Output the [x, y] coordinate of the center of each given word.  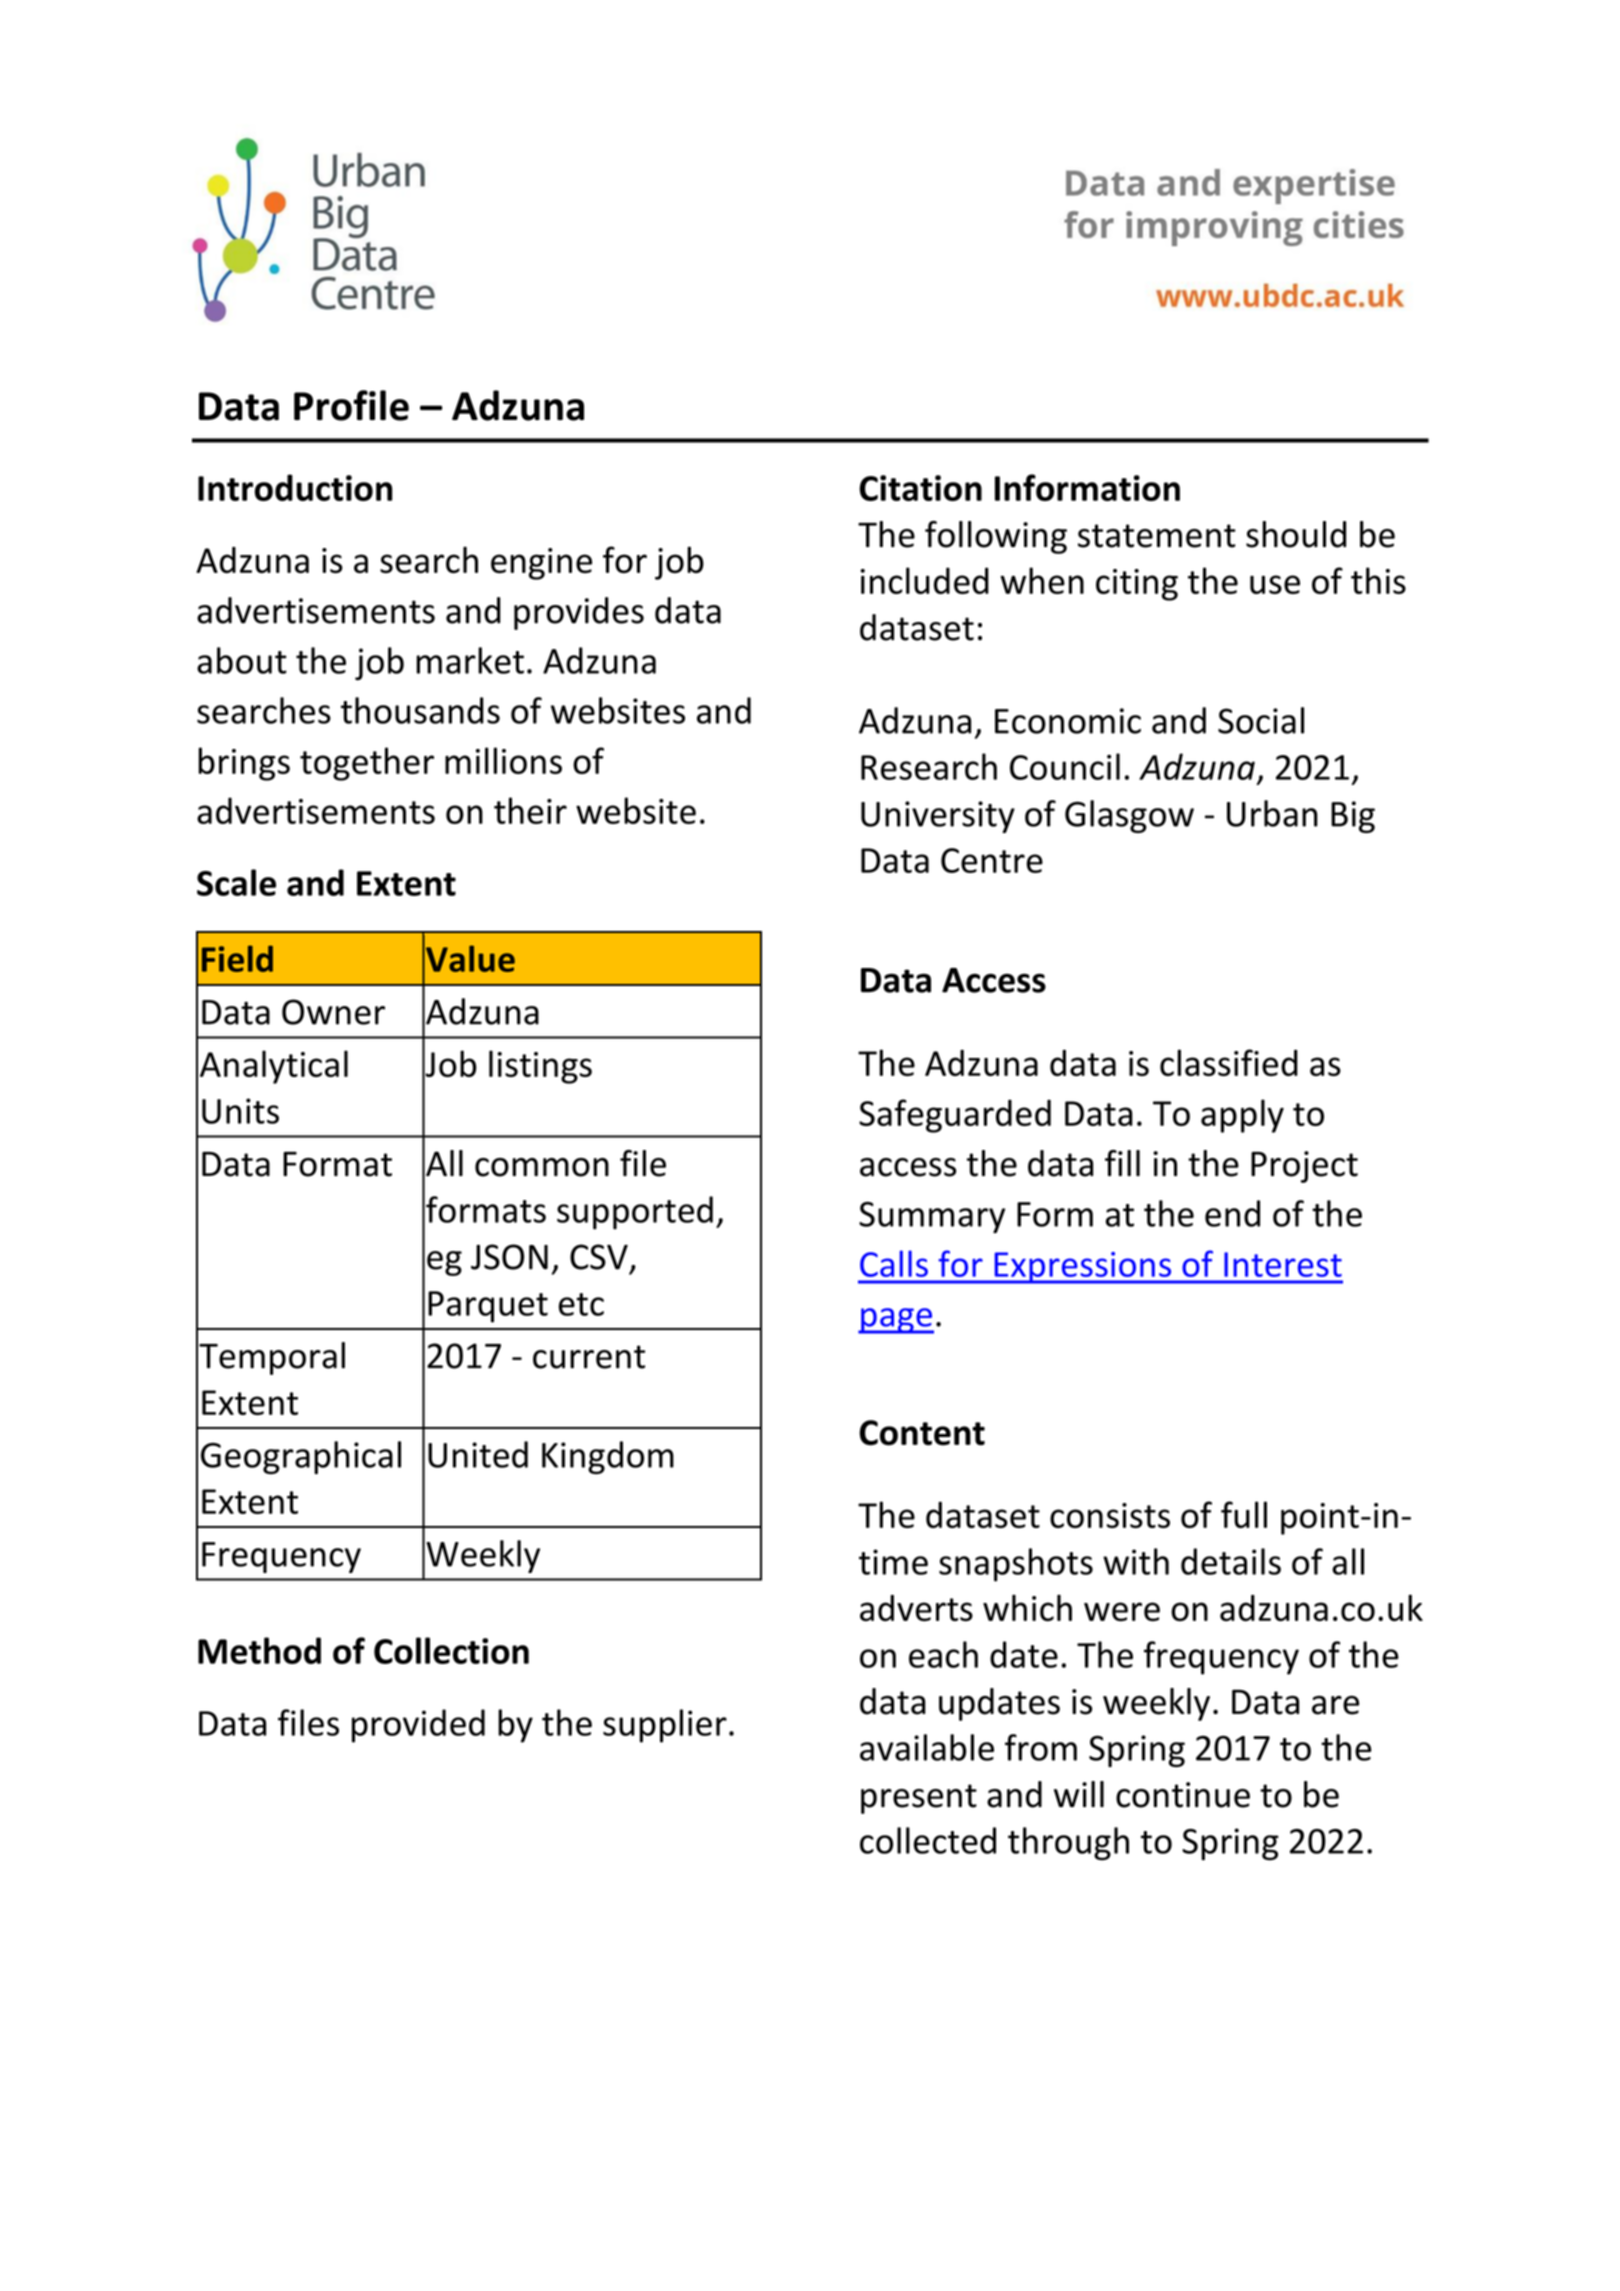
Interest [1283, 1264]
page [896, 1321]
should [1296, 534]
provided [418, 1726]
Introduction [295, 487]
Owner [333, 1012]
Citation [920, 488]
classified [1229, 1062]
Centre [992, 860]
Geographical [301, 1457]
